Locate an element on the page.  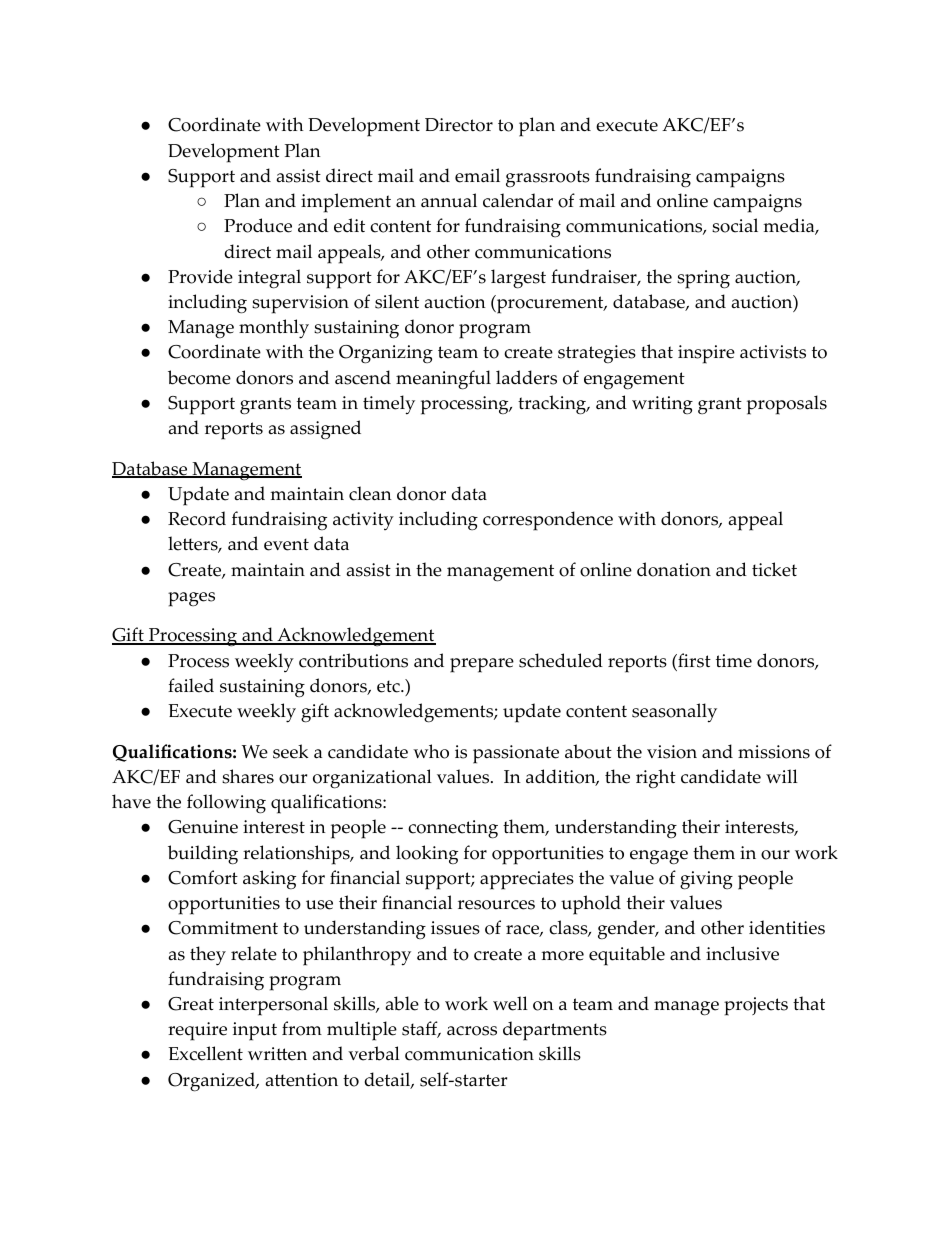
projects is located at coordinates (756, 1006).
